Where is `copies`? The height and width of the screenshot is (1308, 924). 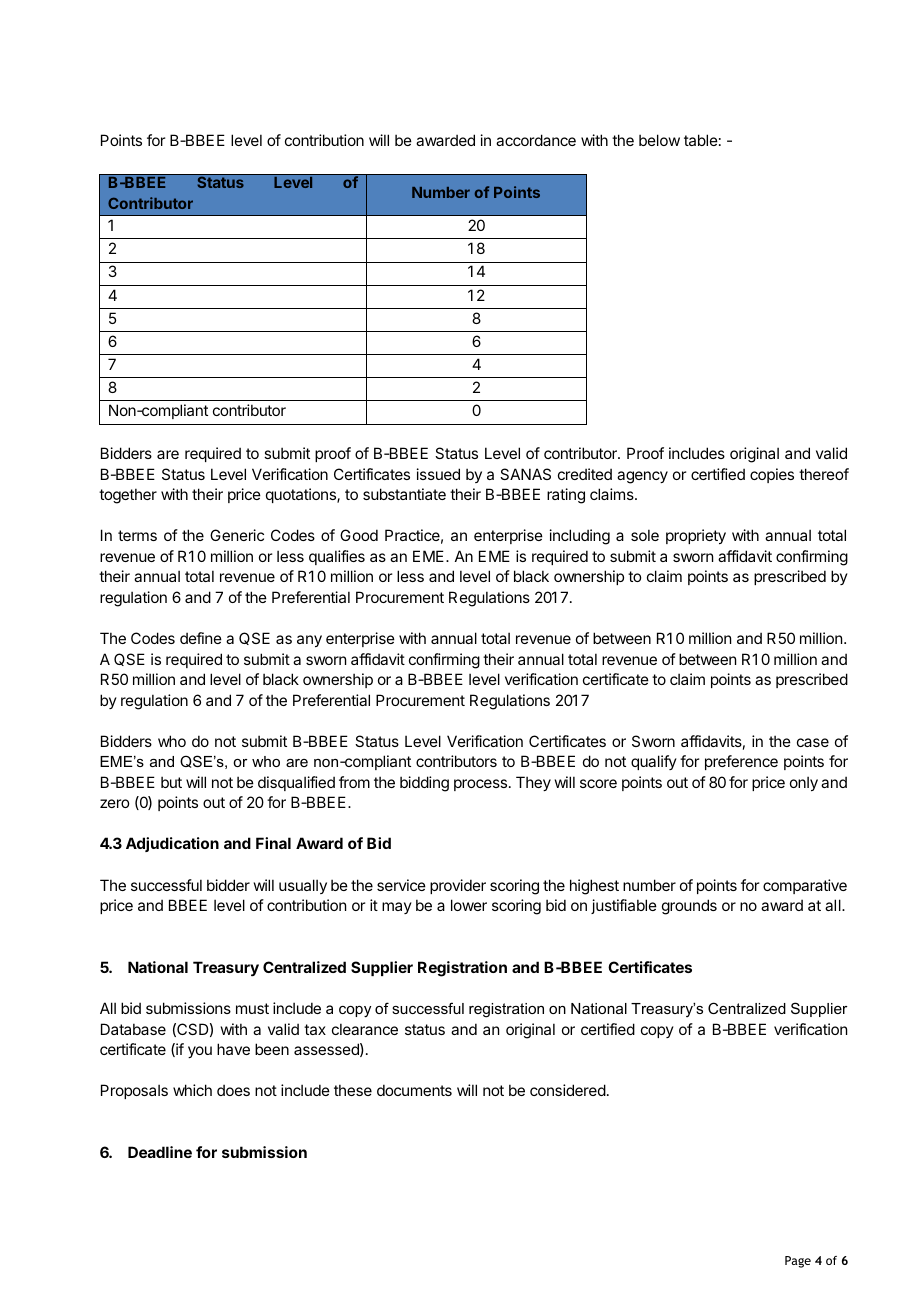
copies is located at coordinates (772, 475).
